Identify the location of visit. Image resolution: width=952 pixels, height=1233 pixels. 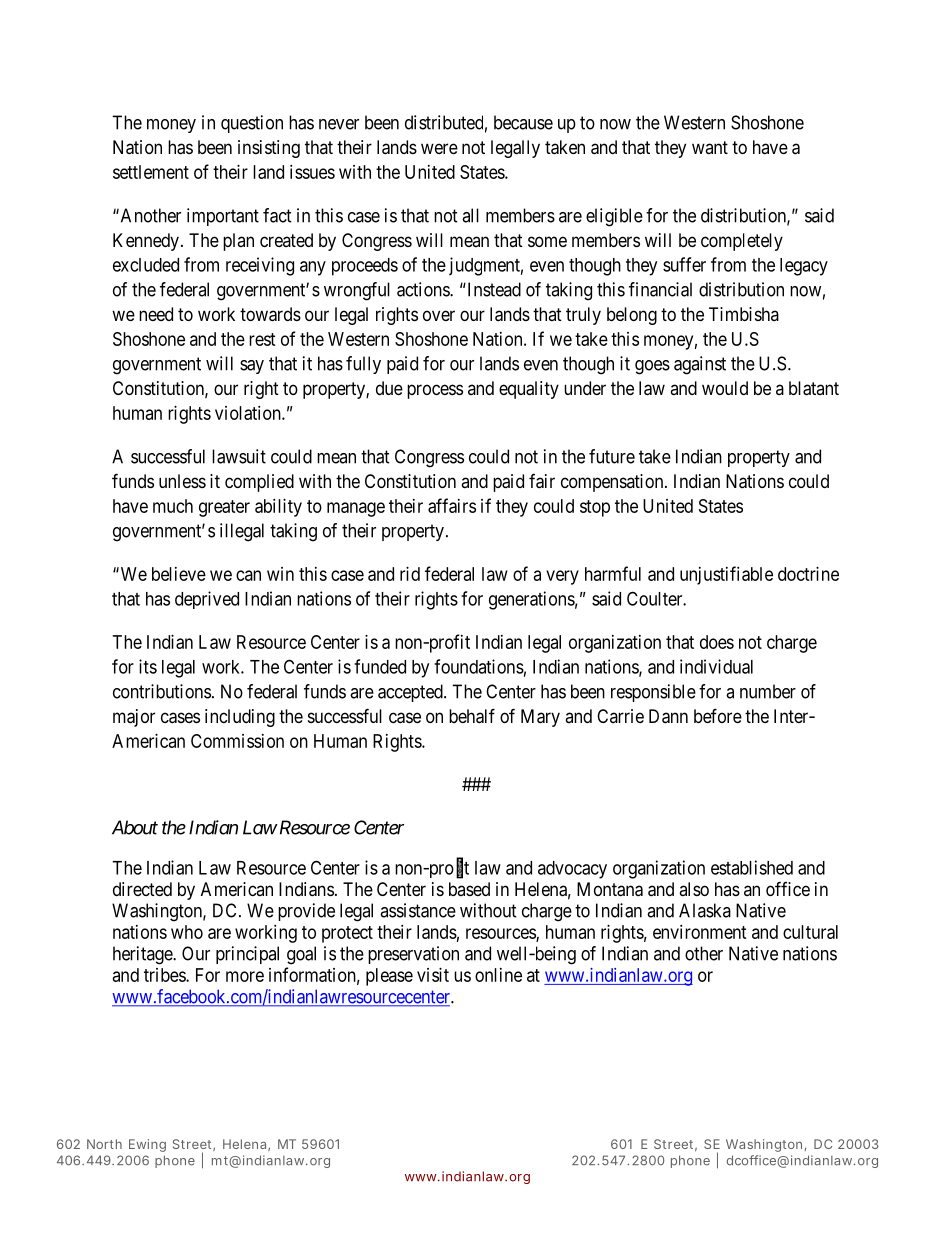
(433, 975).
